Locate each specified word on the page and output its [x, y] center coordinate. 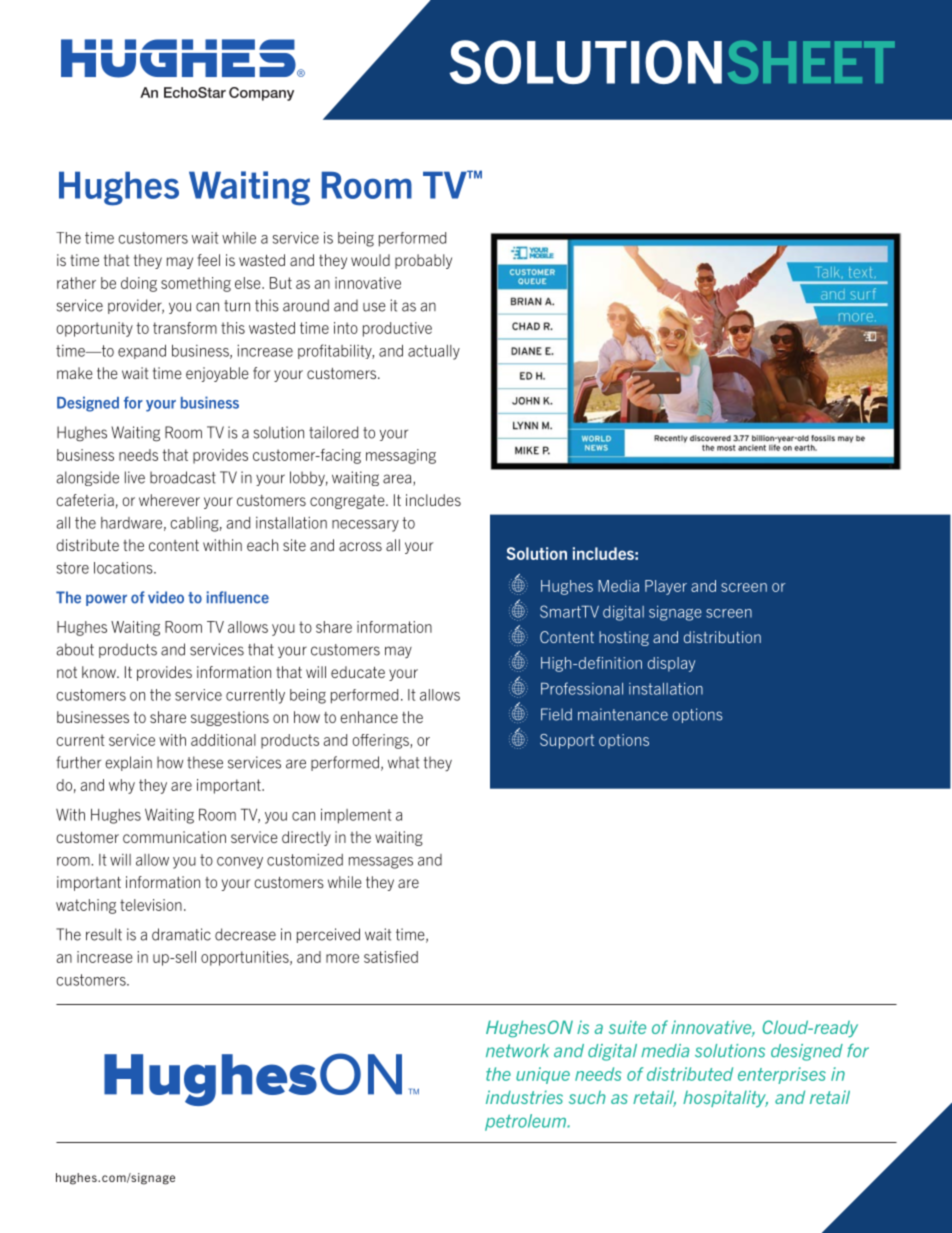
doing [139, 284]
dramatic [181, 934]
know [100, 672]
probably [423, 261]
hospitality [725, 1099]
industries [524, 1097]
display [671, 664]
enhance [369, 717]
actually [434, 352]
